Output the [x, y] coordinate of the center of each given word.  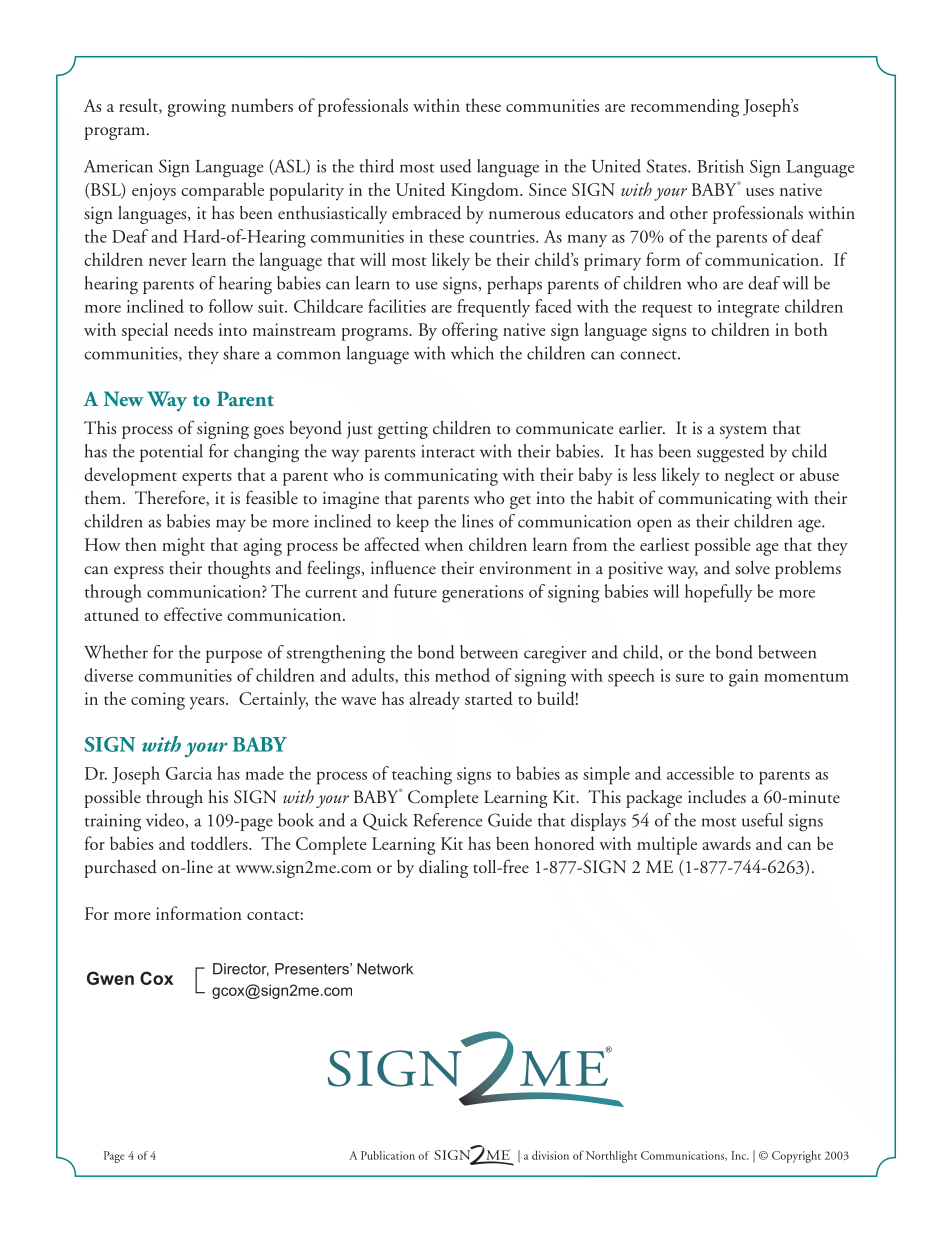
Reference [448, 820]
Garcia [189, 773]
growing [197, 108]
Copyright [796, 1156]
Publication [388, 1155]
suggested [731, 453]
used [456, 166]
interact [448, 451]
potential [171, 453]
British [720, 166]
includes [717, 797]
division [550, 1155]
